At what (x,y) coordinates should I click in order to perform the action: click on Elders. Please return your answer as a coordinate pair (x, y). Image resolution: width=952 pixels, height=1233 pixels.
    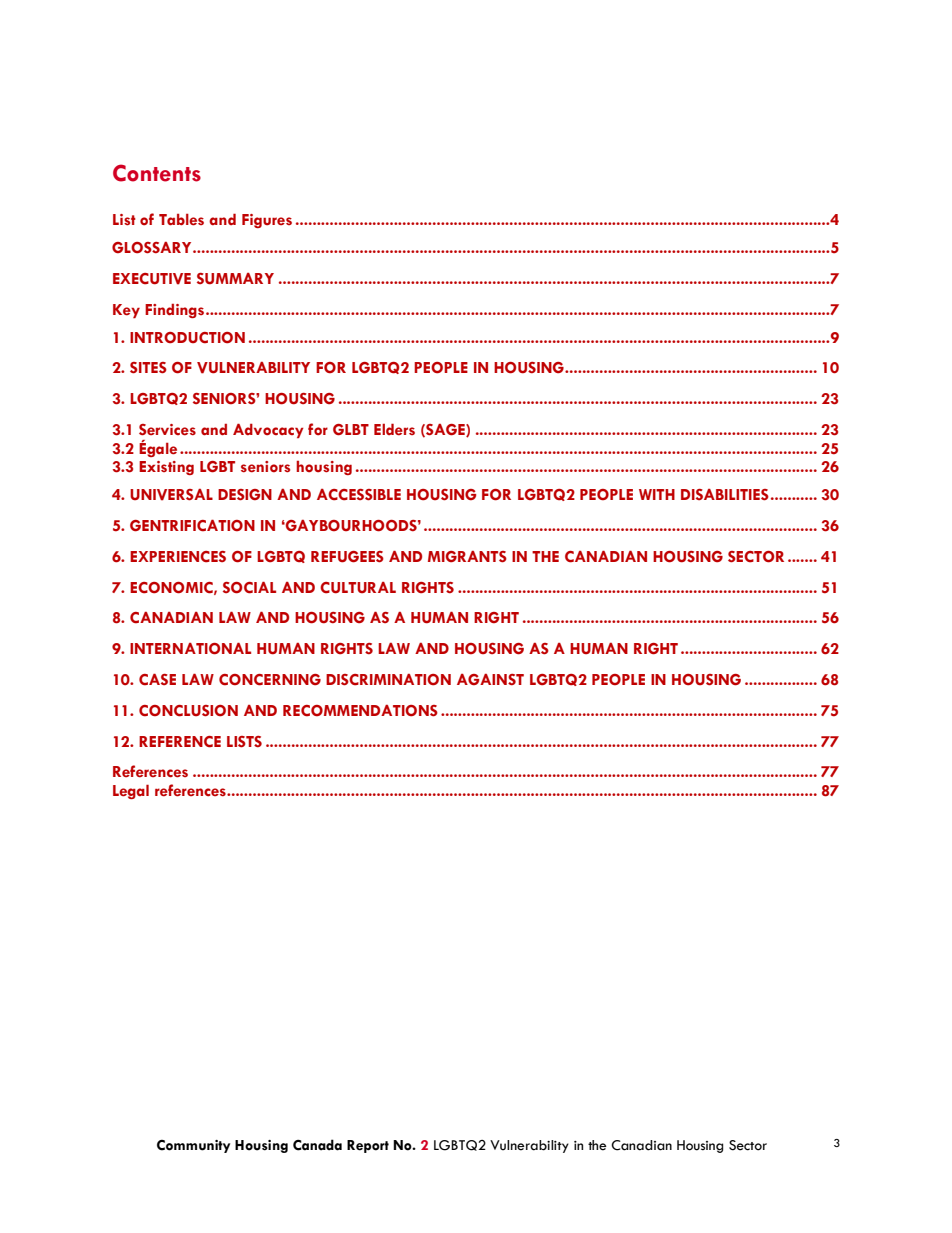
    Looking at the image, I should click on (394, 429).
